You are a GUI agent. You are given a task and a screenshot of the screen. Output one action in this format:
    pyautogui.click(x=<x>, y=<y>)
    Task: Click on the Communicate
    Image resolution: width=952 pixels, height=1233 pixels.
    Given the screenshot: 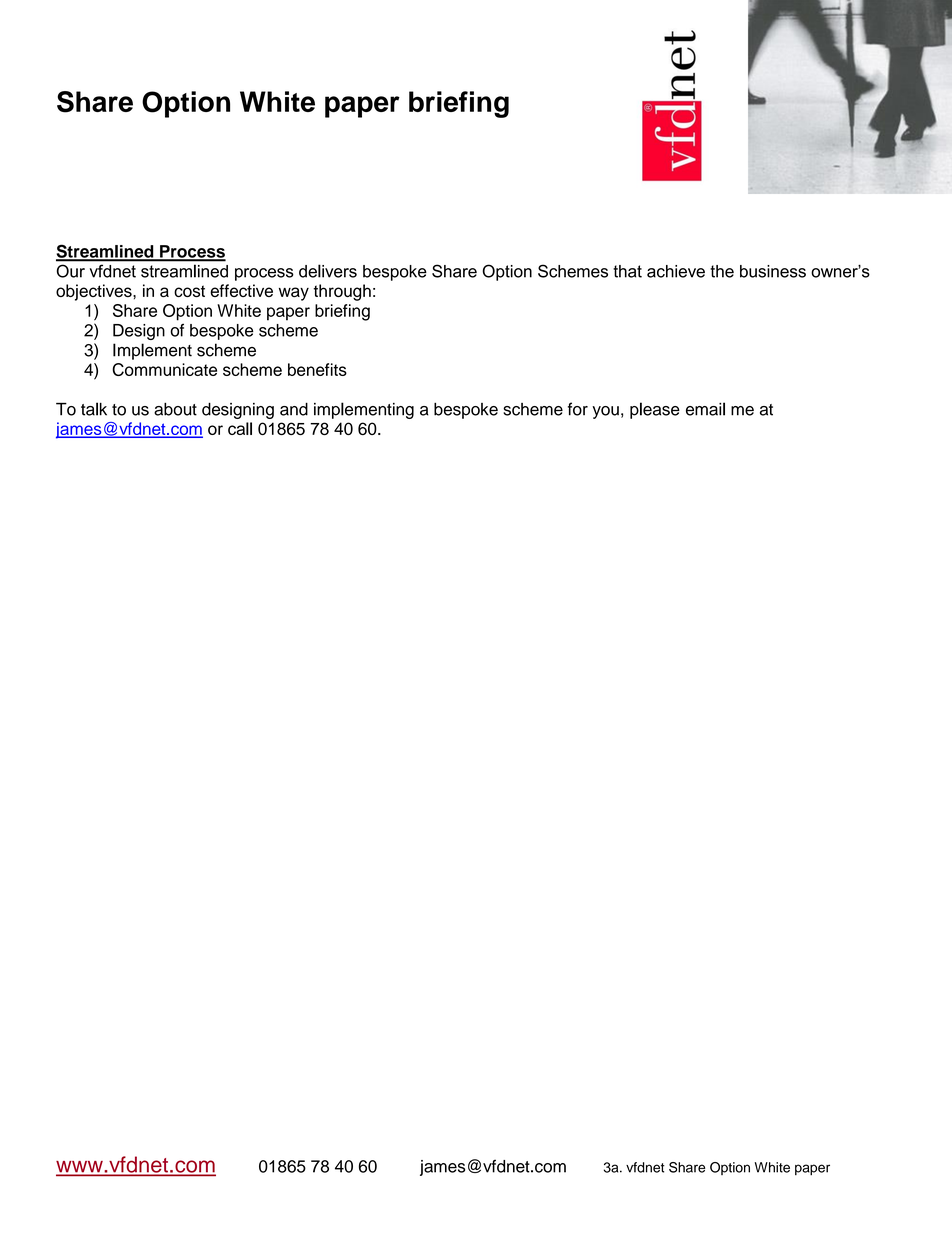 What is the action you would take?
    pyautogui.click(x=164, y=369)
